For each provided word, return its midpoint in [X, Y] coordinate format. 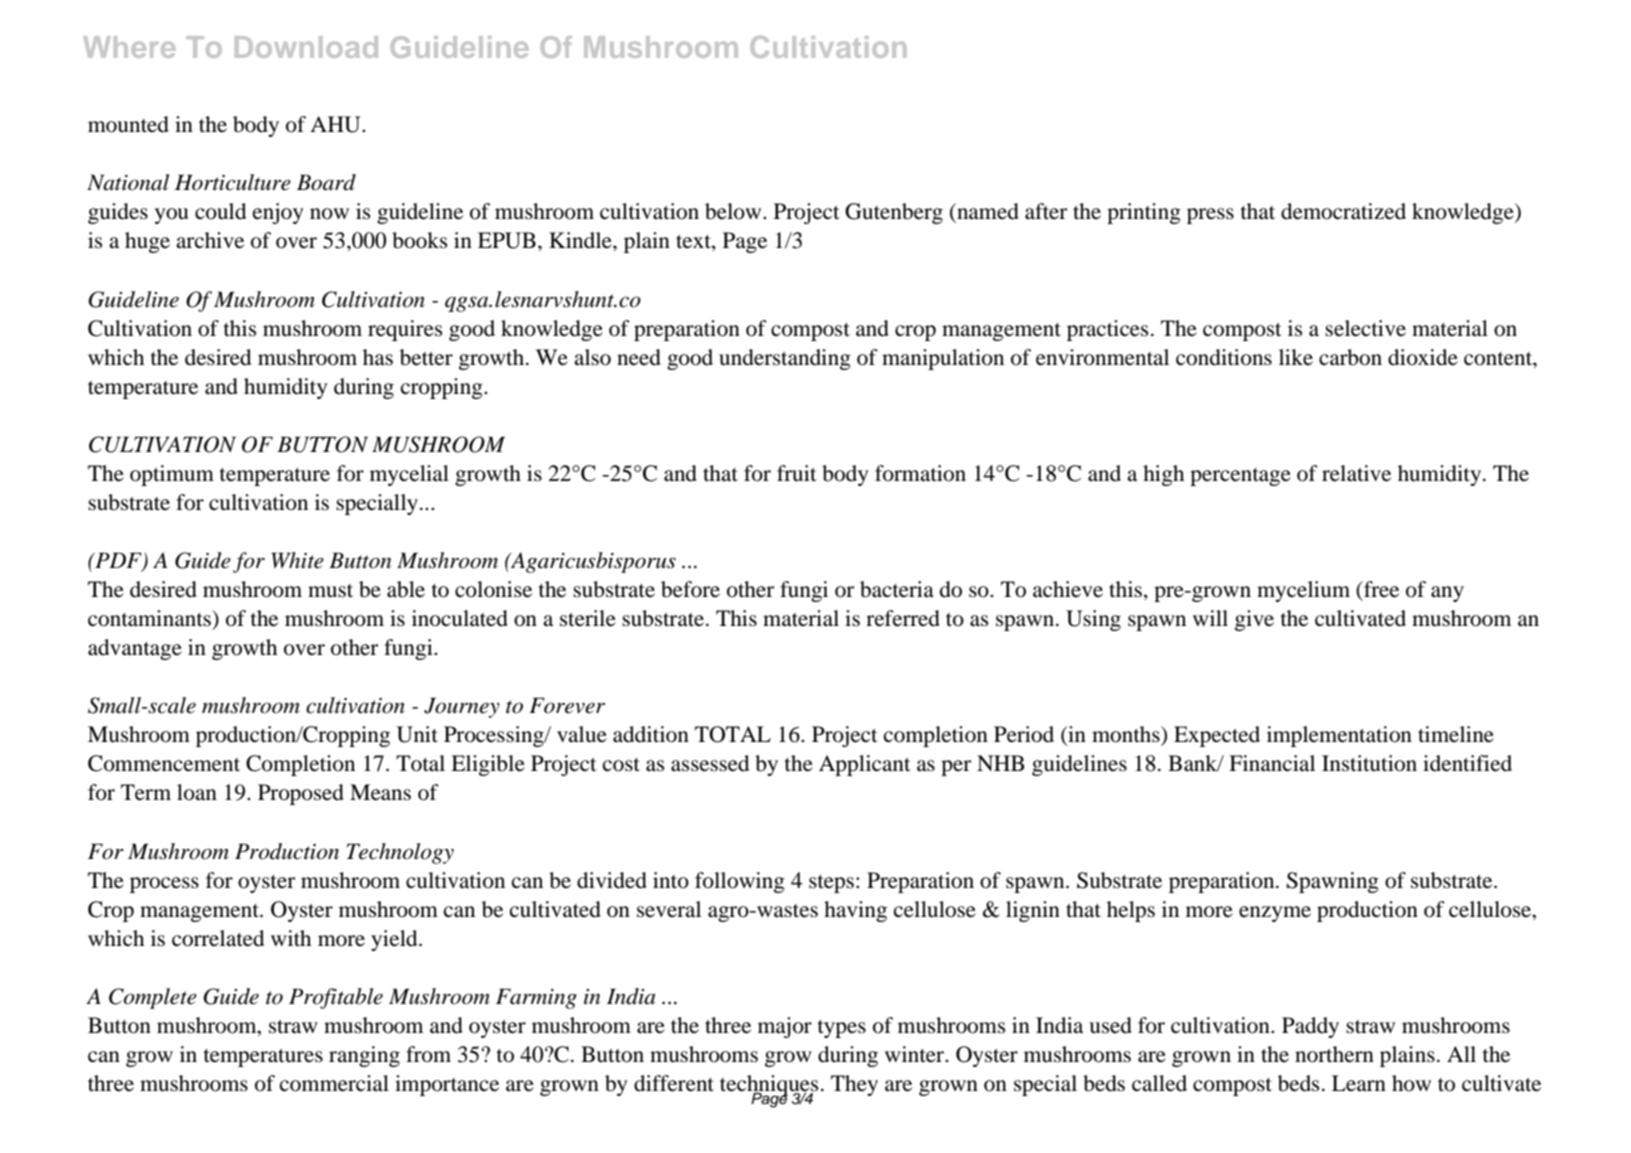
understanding [785, 359]
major [785, 1027]
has [378, 357]
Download [306, 47]
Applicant [865, 765]
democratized [1343, 211]
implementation [1339, 736]
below [734, 211]
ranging [364, 1056]
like [1296, 357]
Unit [417, 734]
